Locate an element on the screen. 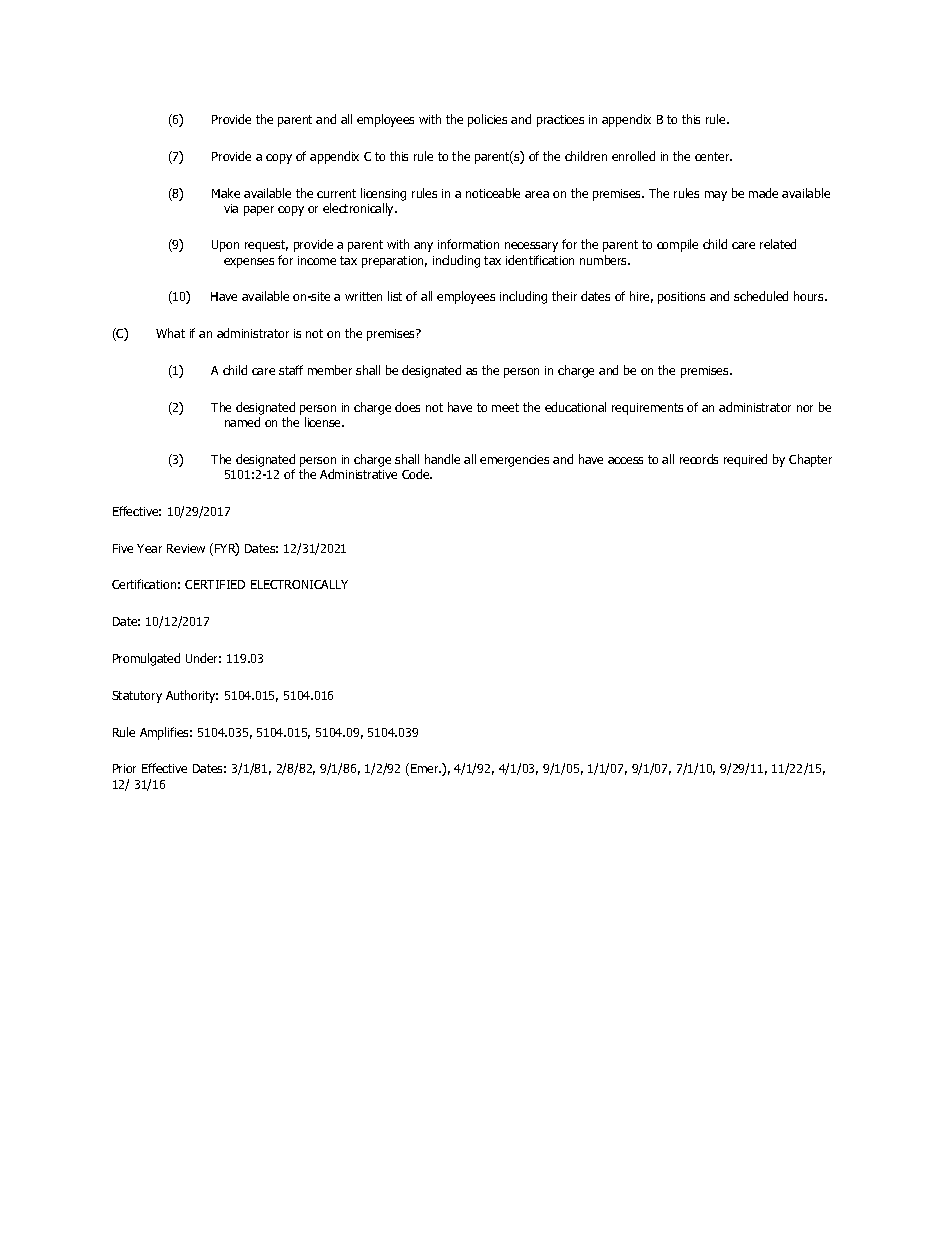  expenses is located at coordinates (249, 263).
